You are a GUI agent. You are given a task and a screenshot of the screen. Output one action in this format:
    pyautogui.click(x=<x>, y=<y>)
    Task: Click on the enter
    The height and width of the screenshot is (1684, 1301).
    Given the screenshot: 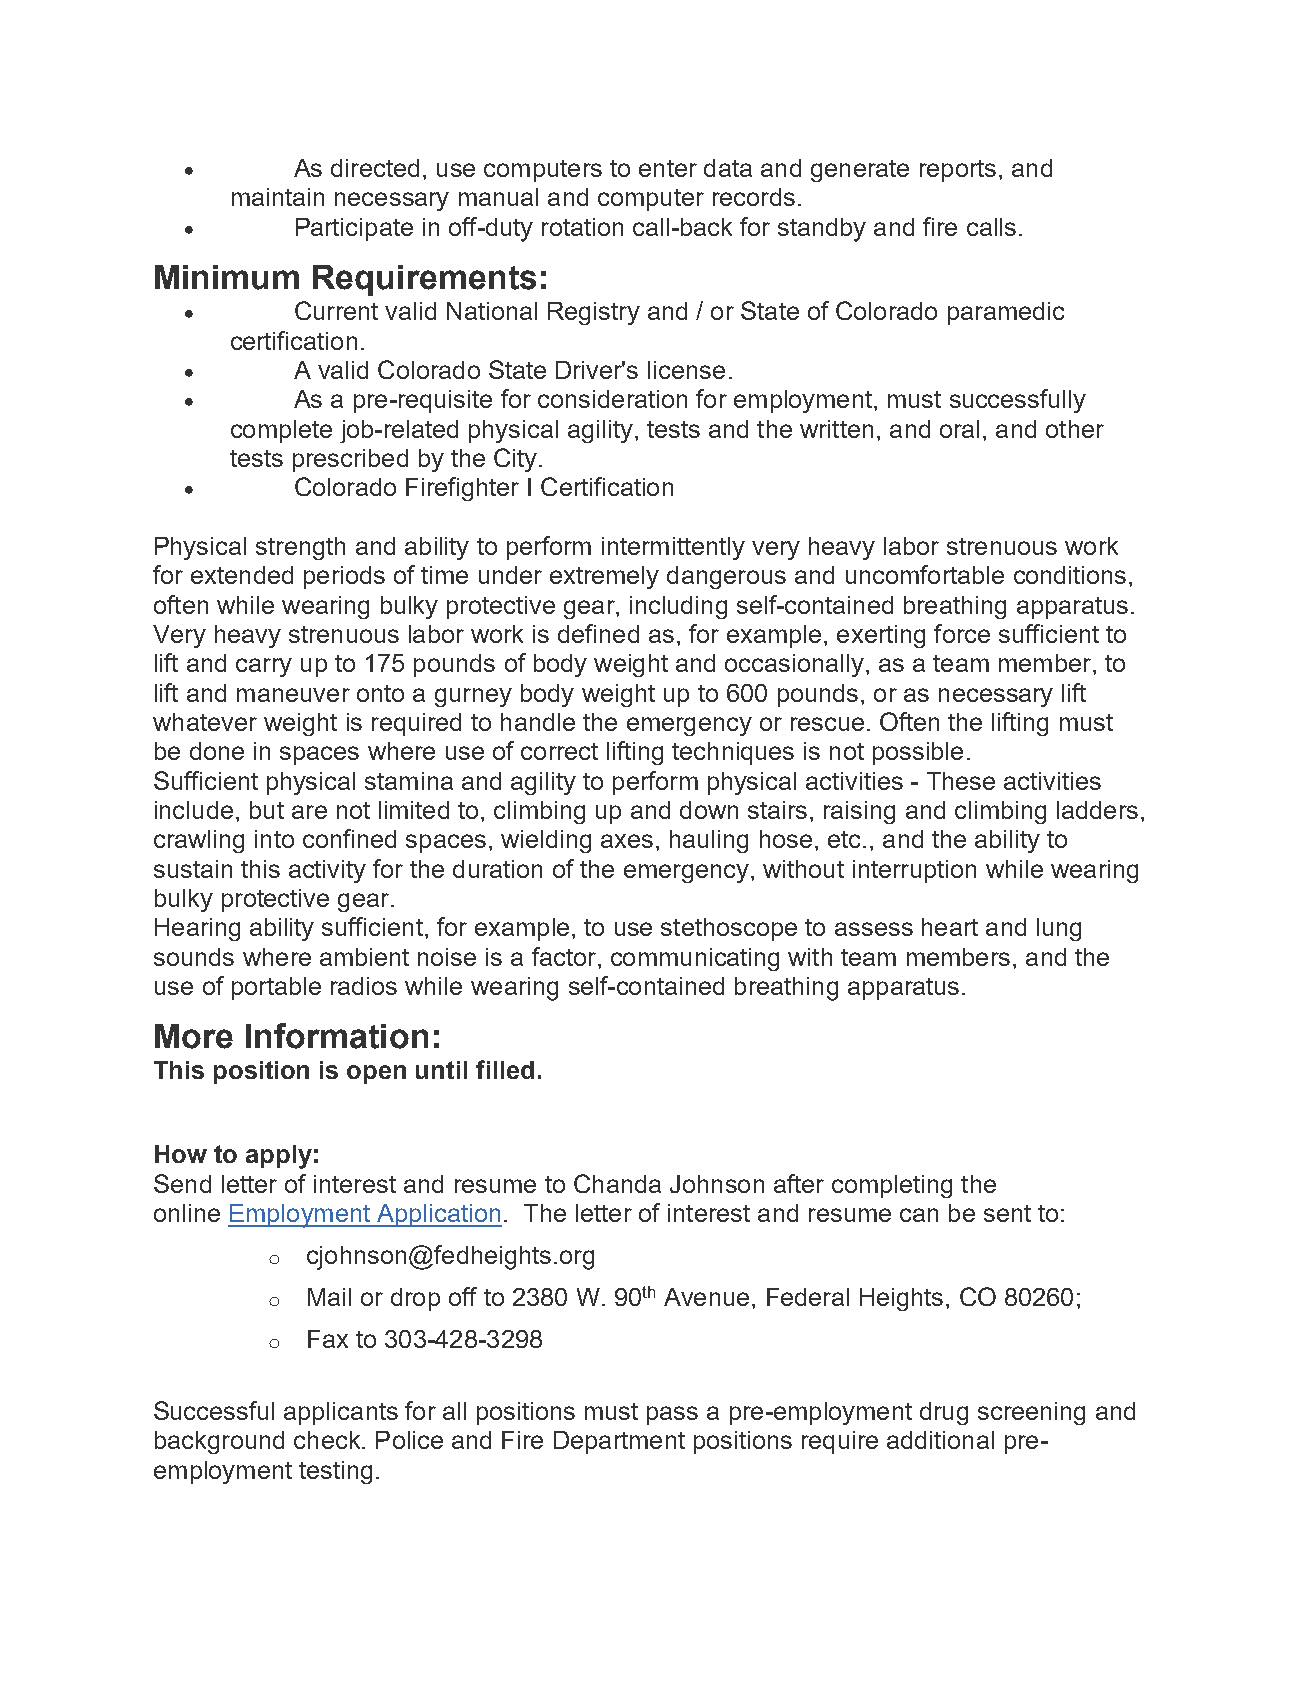 What is the action you would take?
    pyautogui.click(x=668, y=168)
